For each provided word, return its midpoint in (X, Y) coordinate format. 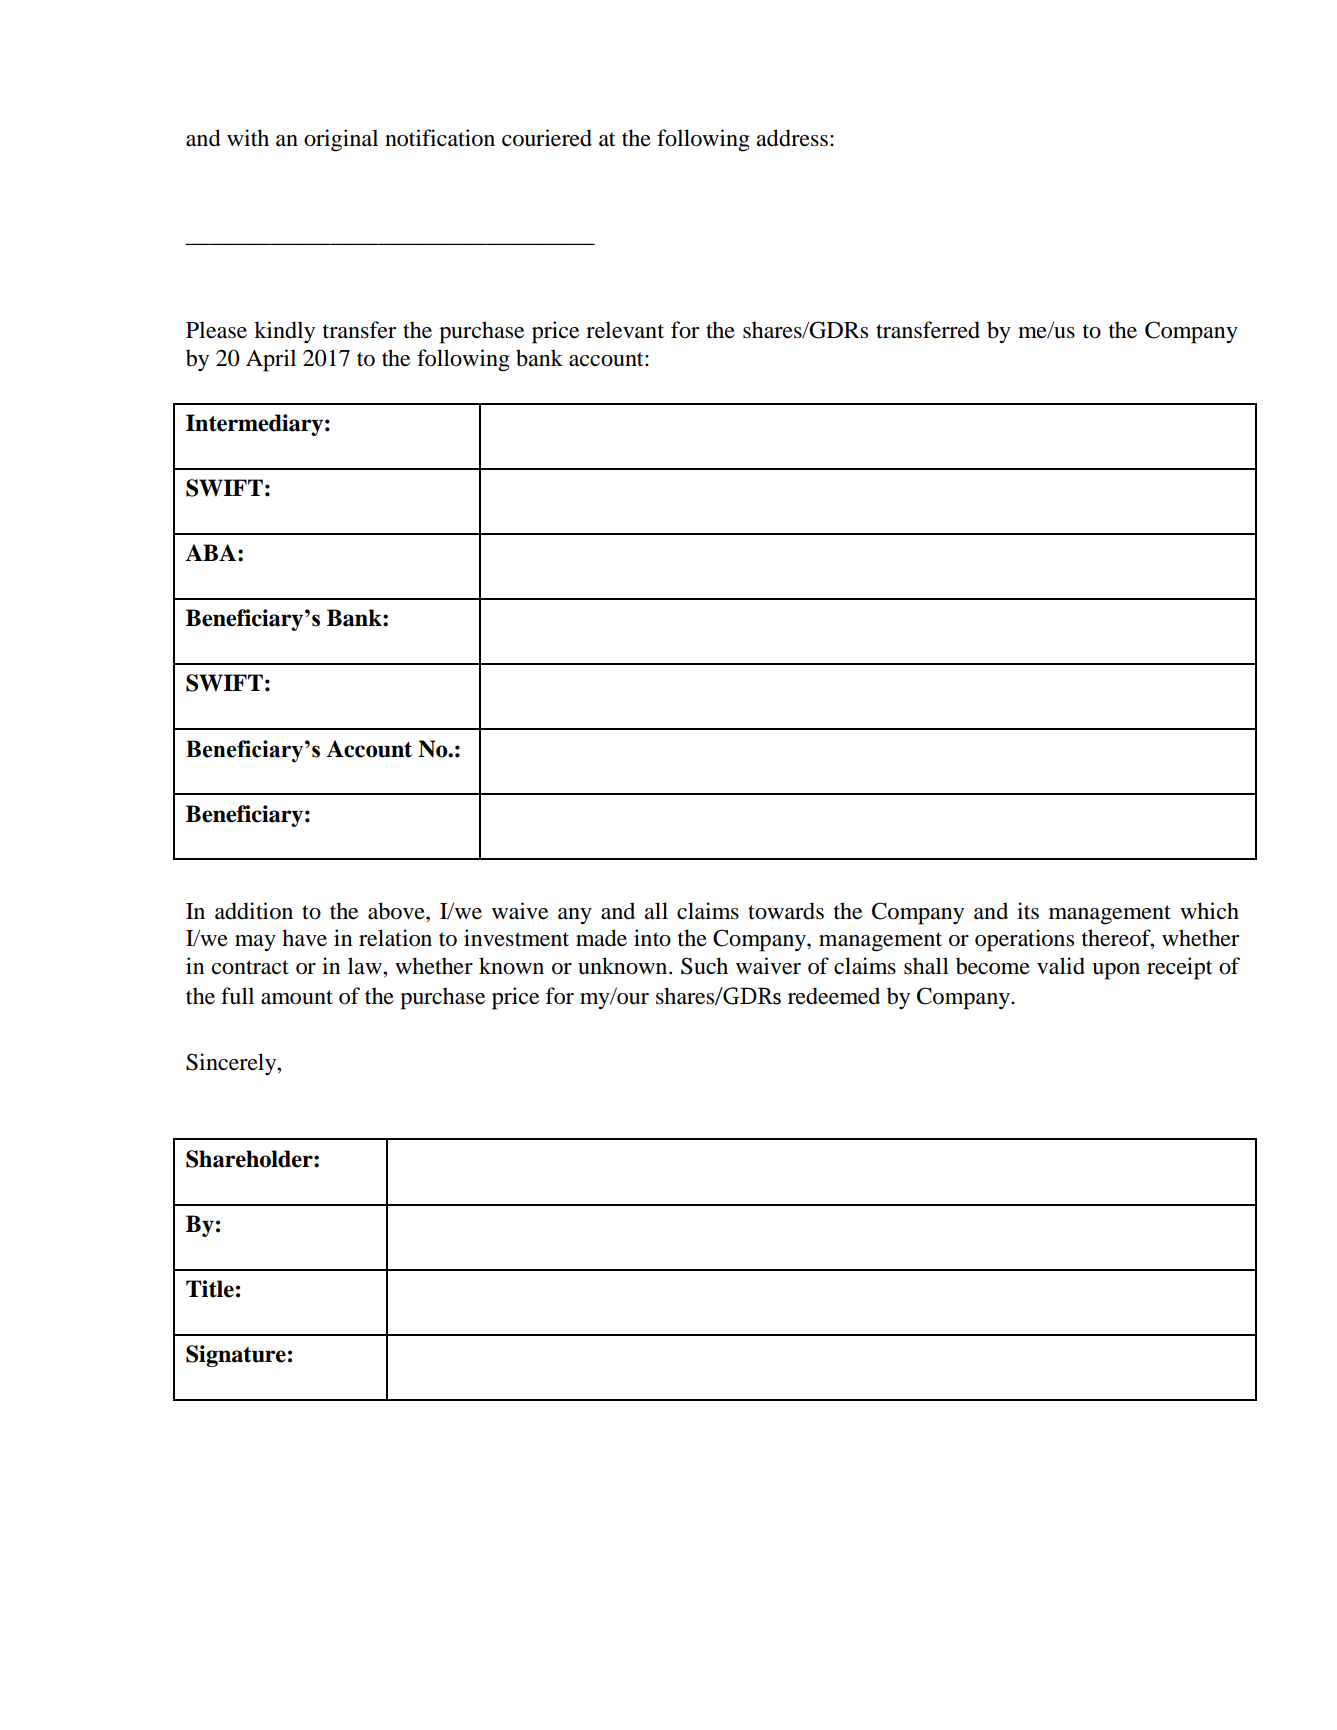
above (397, 911)
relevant (625, 330)
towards (786, 911)
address (792, 138)
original (341, 140)
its (1028, 911)
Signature (236, 1356)
